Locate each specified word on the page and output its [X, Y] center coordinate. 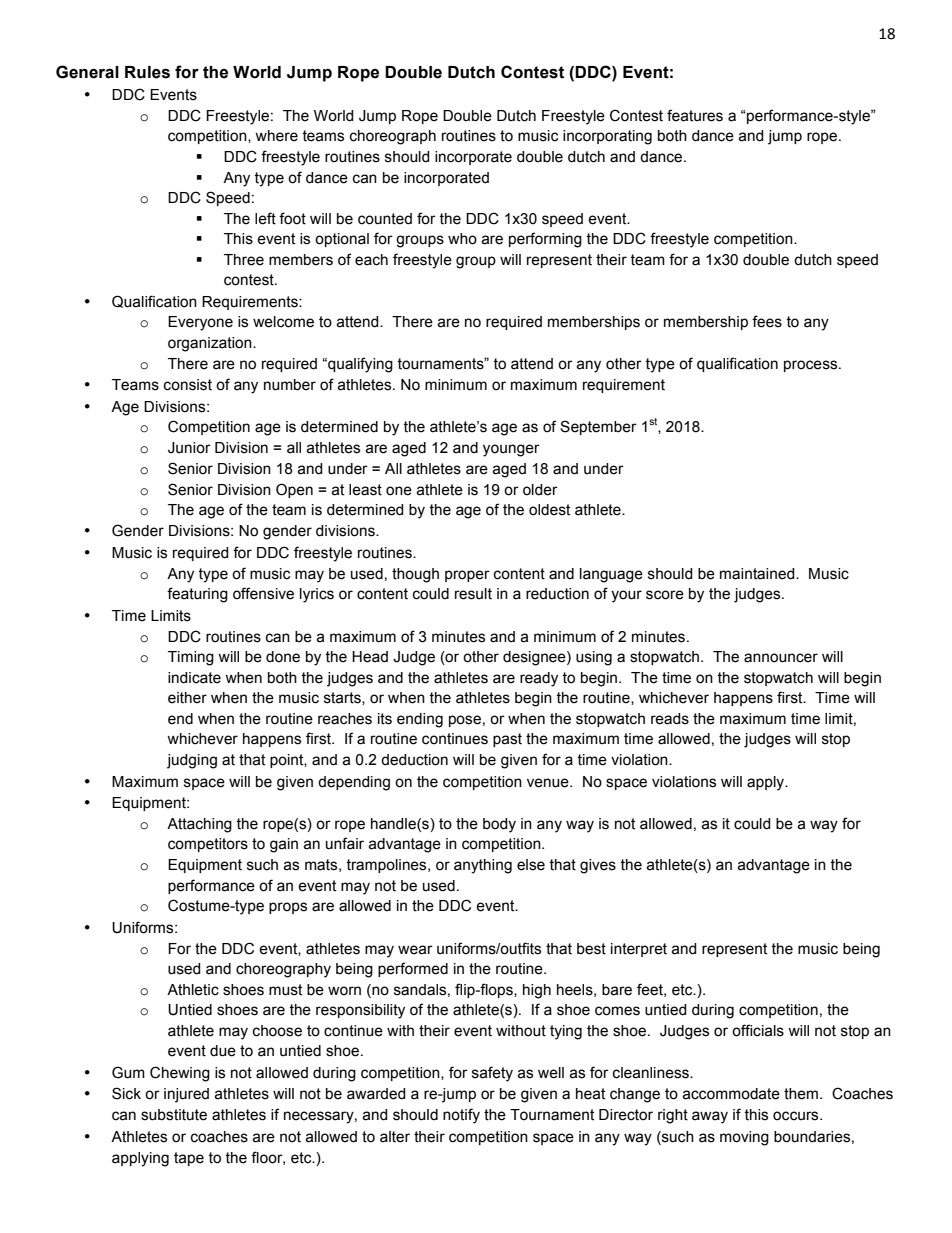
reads [670, 719]
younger [511, 450]
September [598, 427]
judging [192, 761]
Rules [147, 72]
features [695, 115]
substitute [174, 1115]
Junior [189, 448]
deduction [414, 760]
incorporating [607, 137]
